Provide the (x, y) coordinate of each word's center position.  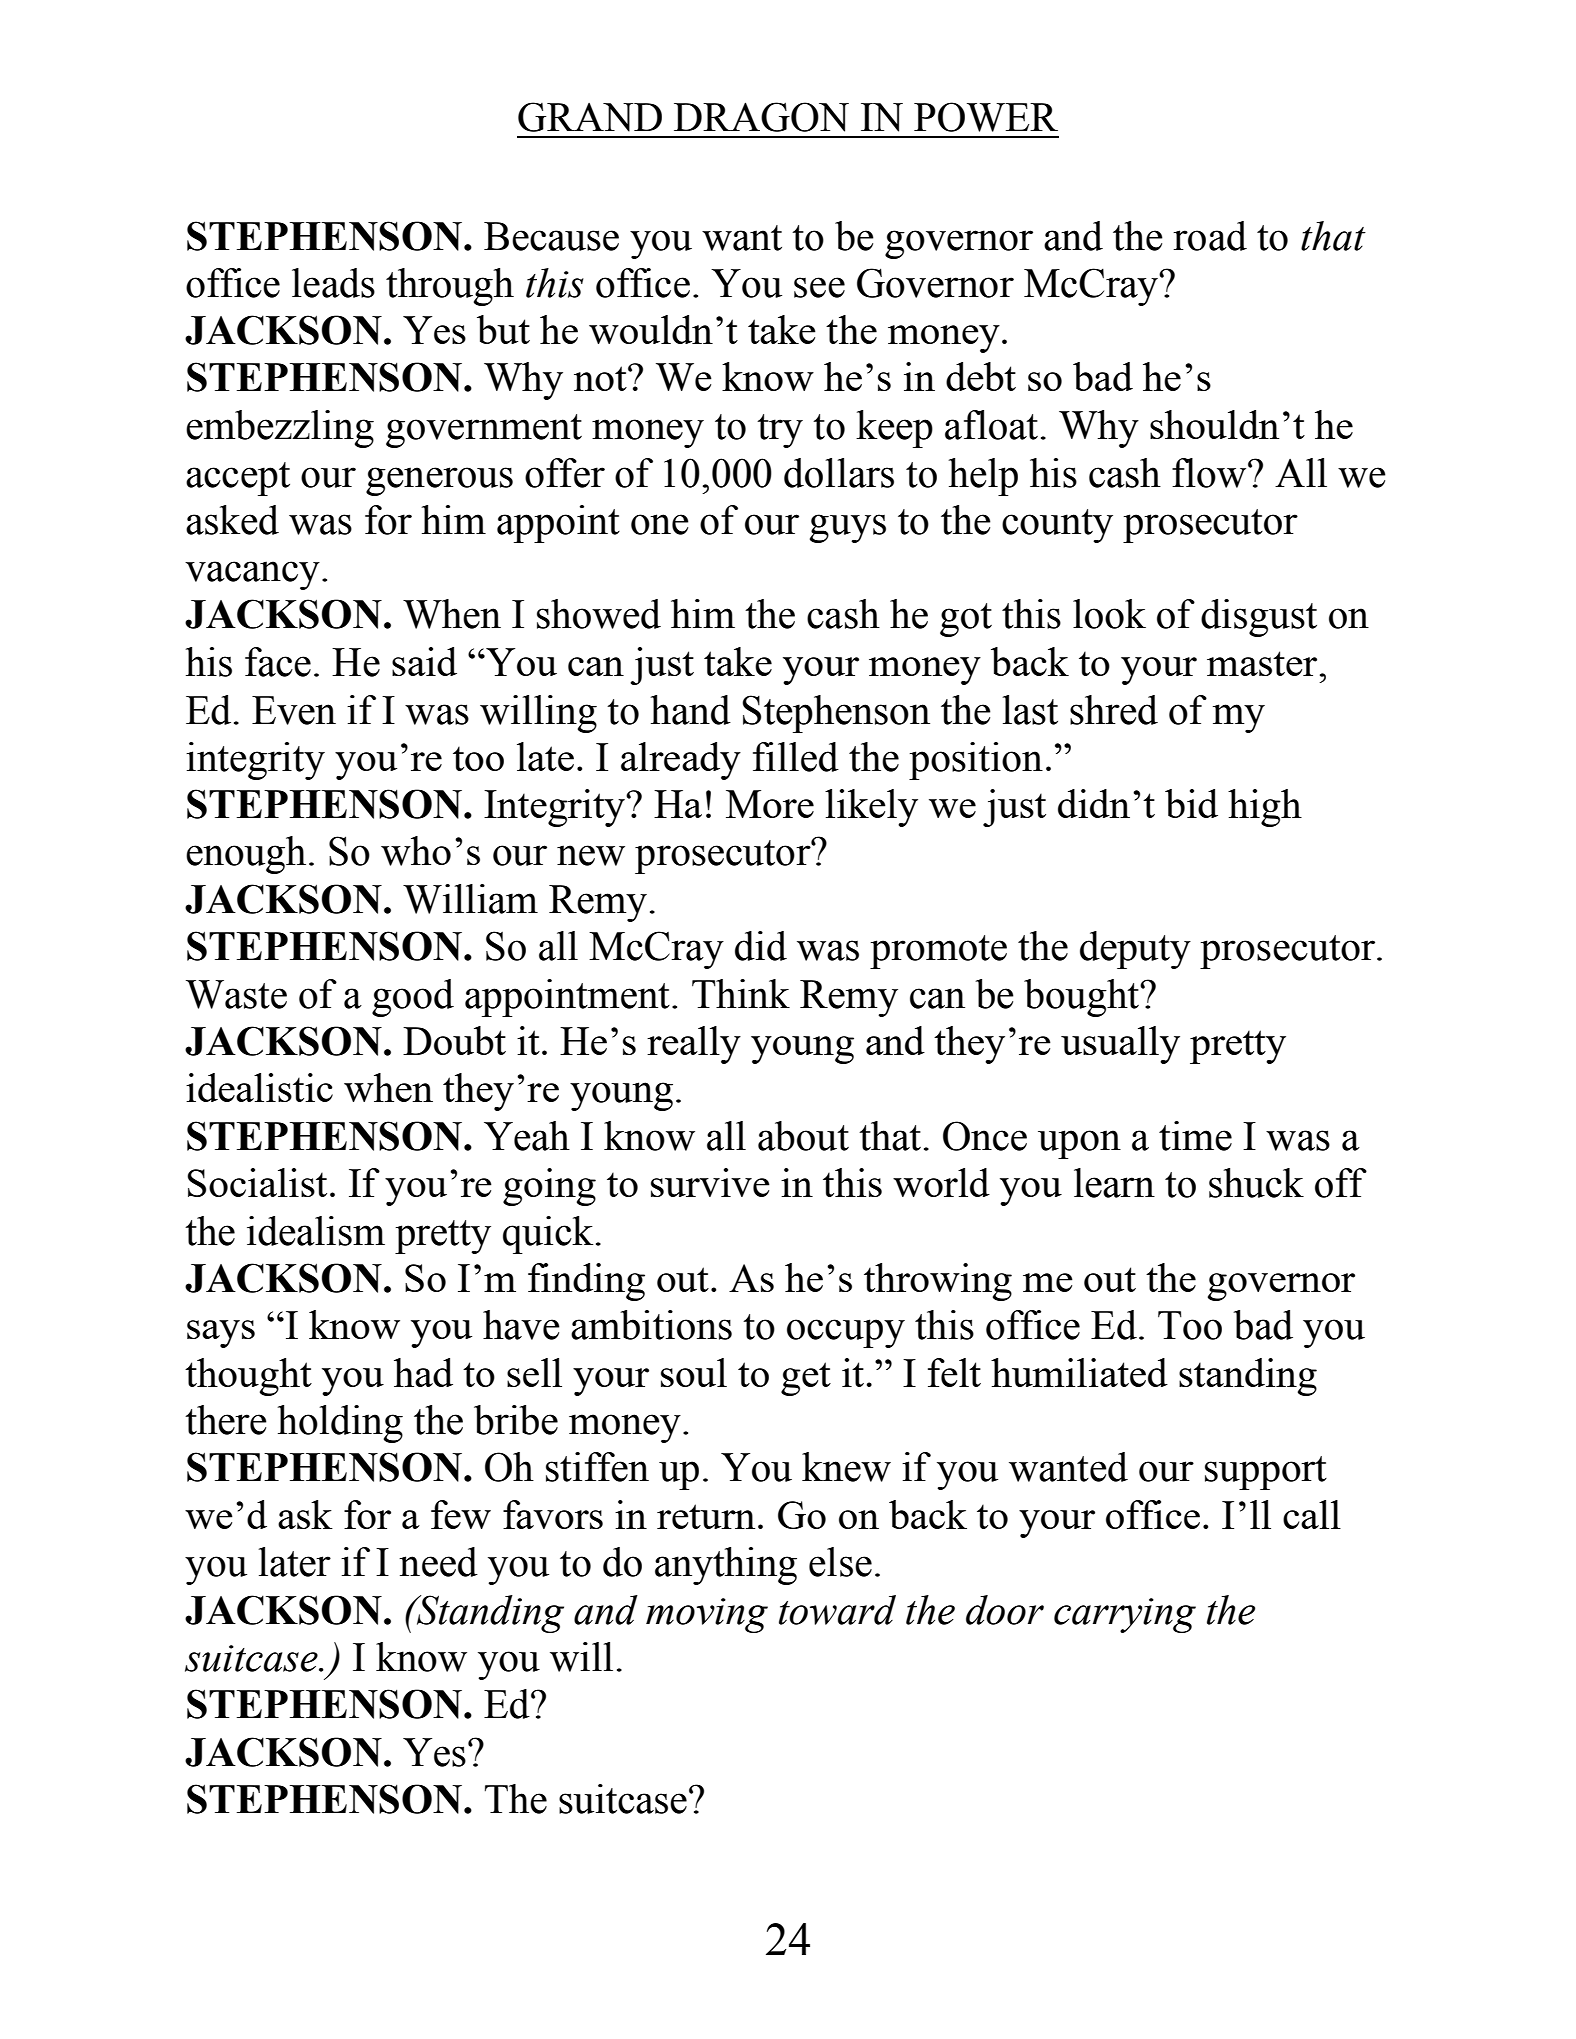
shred (1114, 710)
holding (340, 1424)
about (803, 1136)
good (413, 998)
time (1195, 1136)
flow (1210, 473)
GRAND (590, 117)
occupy (846, 1333)
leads (333, 283)
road (1210, 236)
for (388, 520)
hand (691, 710)
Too (1190, 1325)
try (780, 431)
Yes (434, 1752)
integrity (255, 761)
